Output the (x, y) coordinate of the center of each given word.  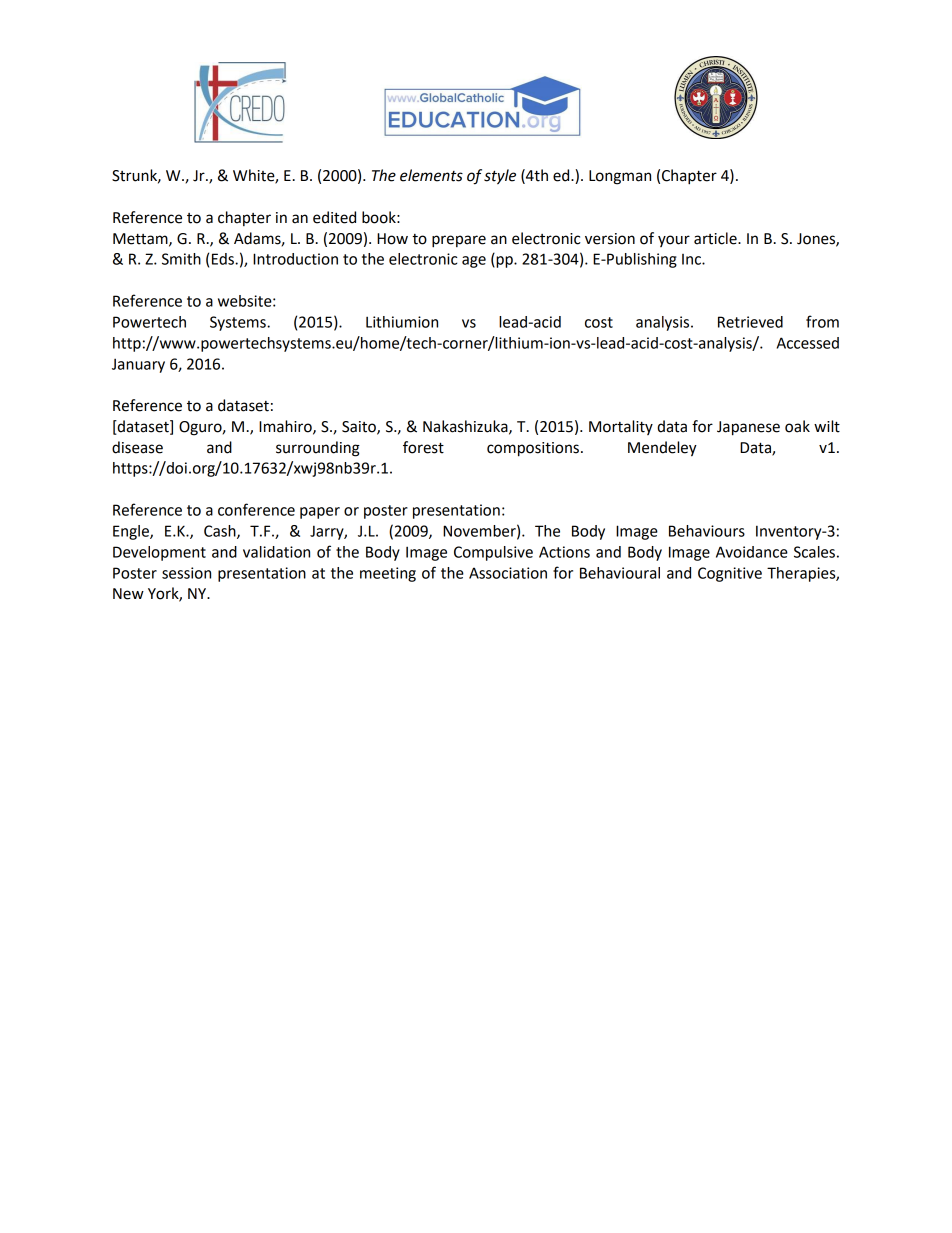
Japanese (748, 428)
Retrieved (750, 322)
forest (423, 447)
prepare (459, 241)
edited (334, 217)
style (500, 177)
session (186, 573)
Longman (620, 177)
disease (137, 447)
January (138, 365)
